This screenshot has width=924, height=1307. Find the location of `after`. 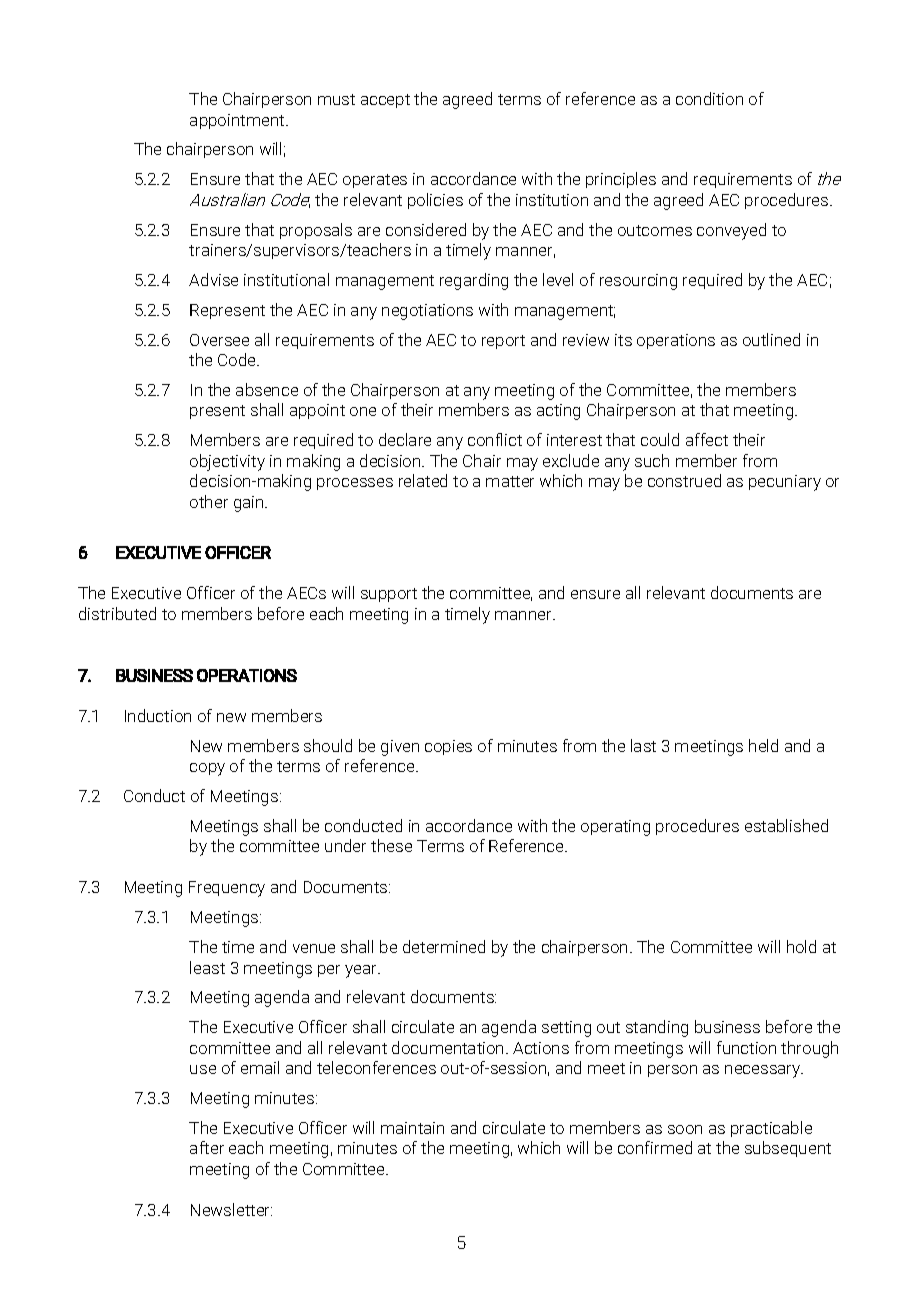

after is located at coordinates (207, 1147).
